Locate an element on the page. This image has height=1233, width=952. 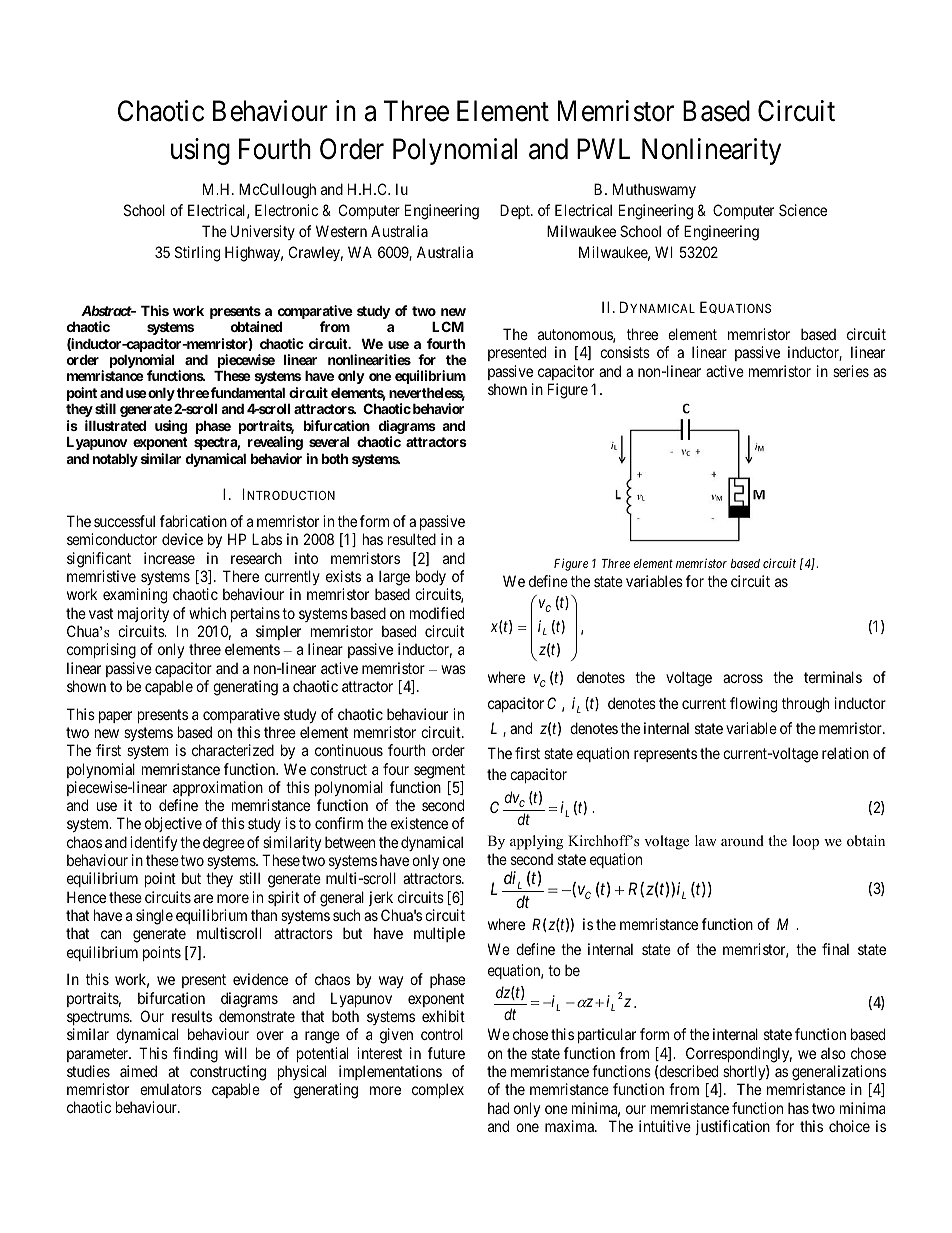
Science is located at coordinates (803, 210).
